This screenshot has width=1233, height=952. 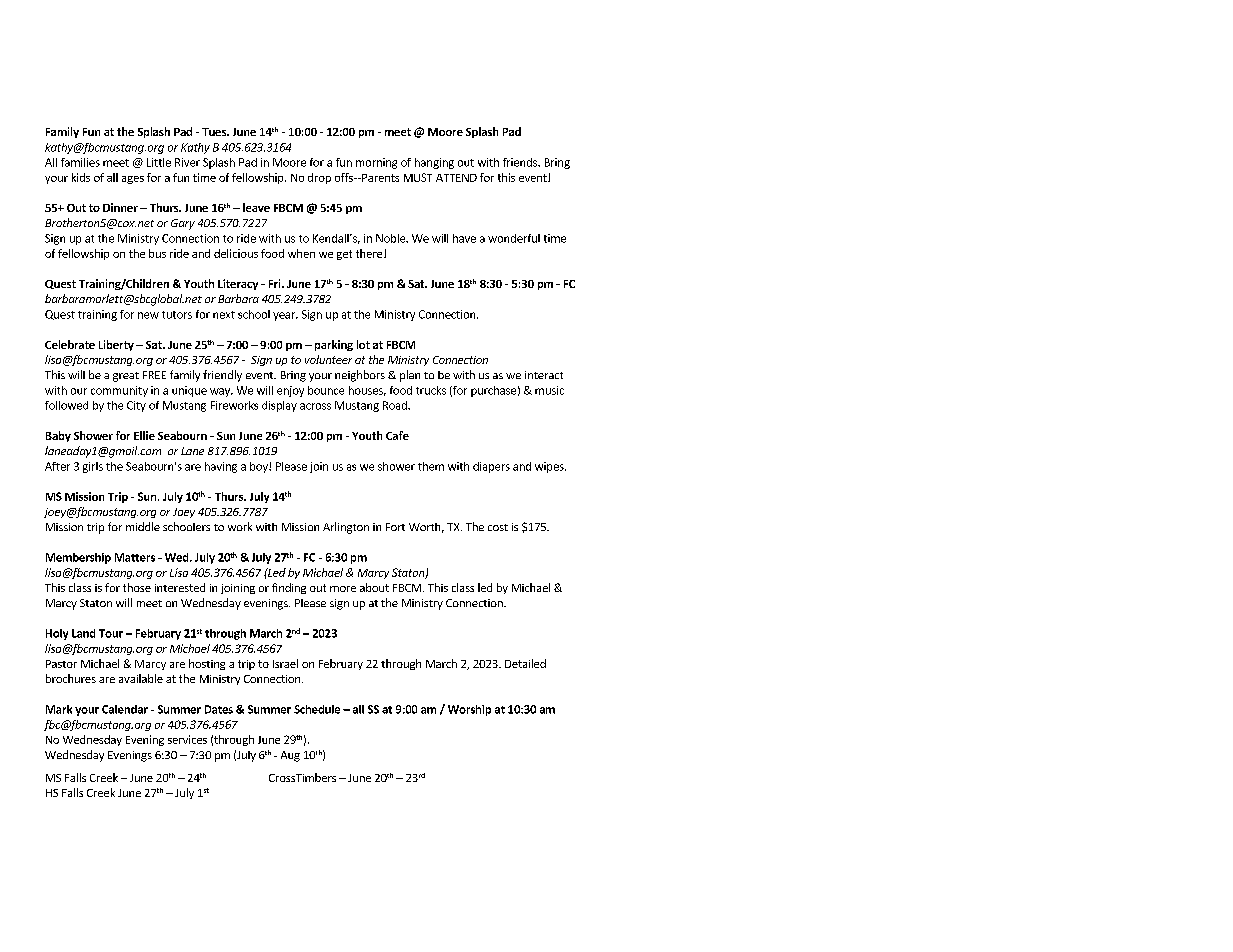 What do you see at coordinates (187, 739) in the screenshot?
I see `services` at bounding box center [187, 739].
